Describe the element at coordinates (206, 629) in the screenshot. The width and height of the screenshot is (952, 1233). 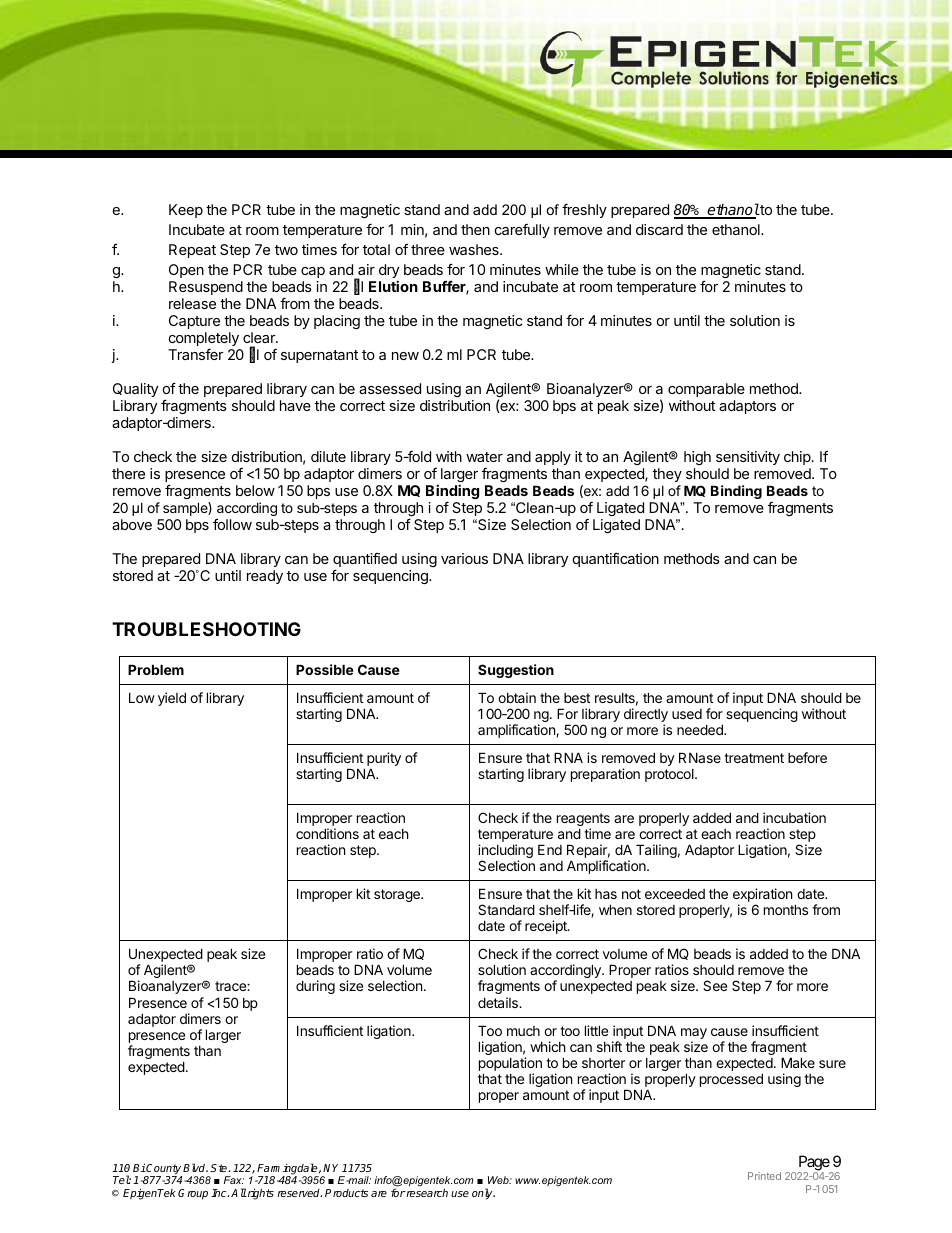
I see `TROUBLESHOOTING` at that location.
